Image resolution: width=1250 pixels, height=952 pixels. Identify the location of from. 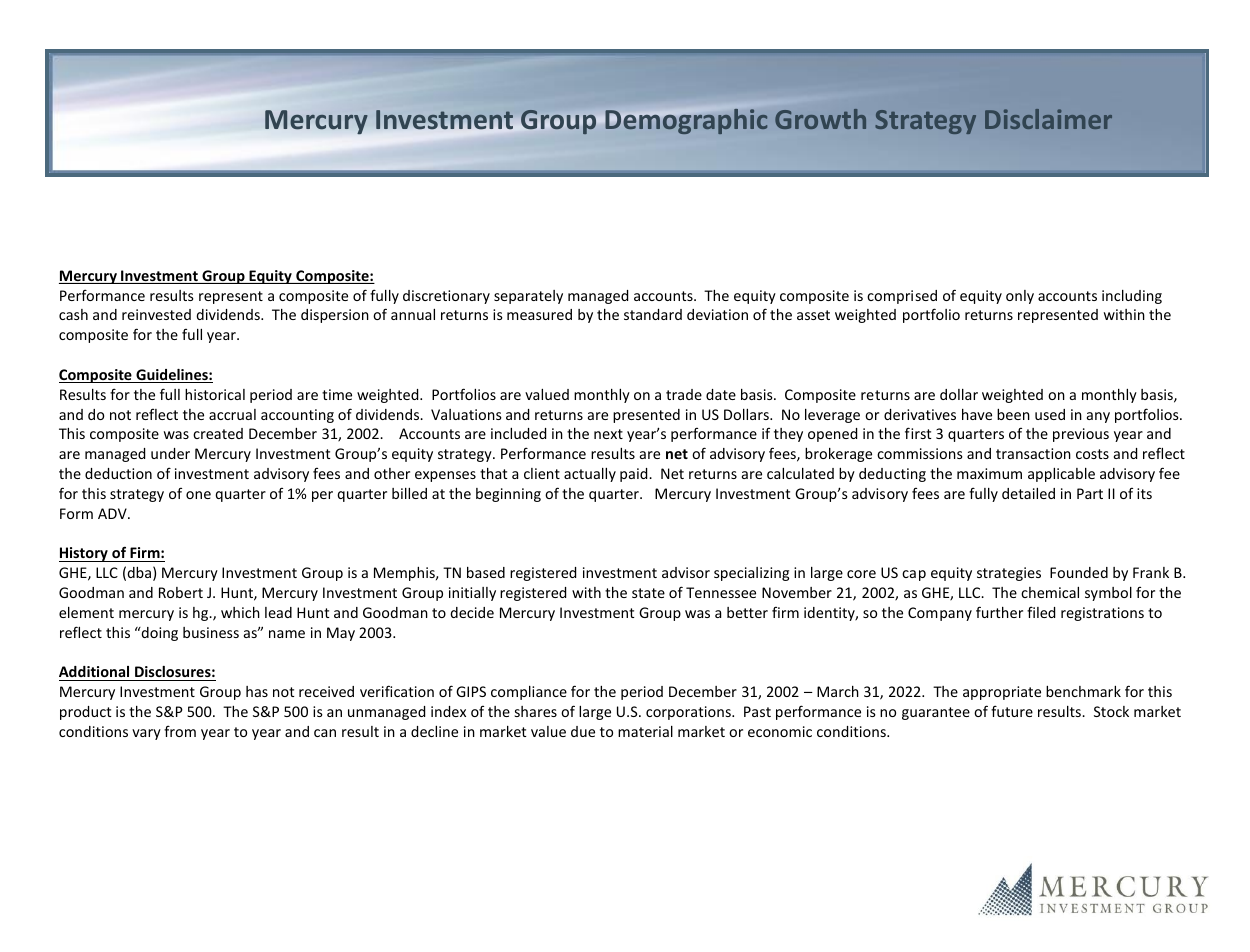
(180, 731).
